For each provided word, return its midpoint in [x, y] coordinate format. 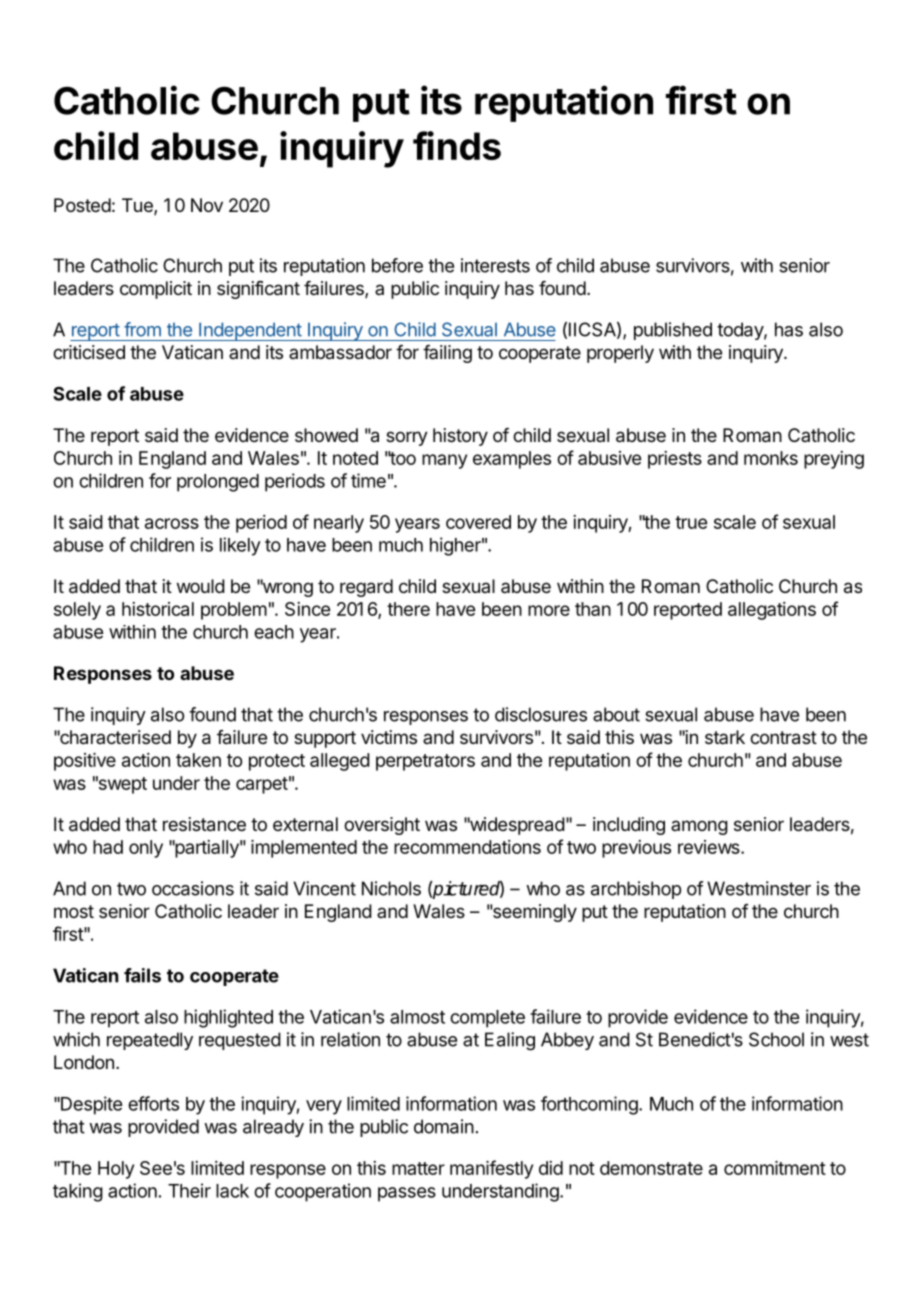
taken [198, 760]
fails [142, 975]
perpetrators [425, 762]
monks [771, 458]
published [673, 331]
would [201, 586]
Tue [138, 206]
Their [189, 1190]
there [408, 609]
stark [725, 737]
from [142, 329]
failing [447, 354]
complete [487, 1019]
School [776, 1039]
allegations [772, 611]
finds [457, 145]
